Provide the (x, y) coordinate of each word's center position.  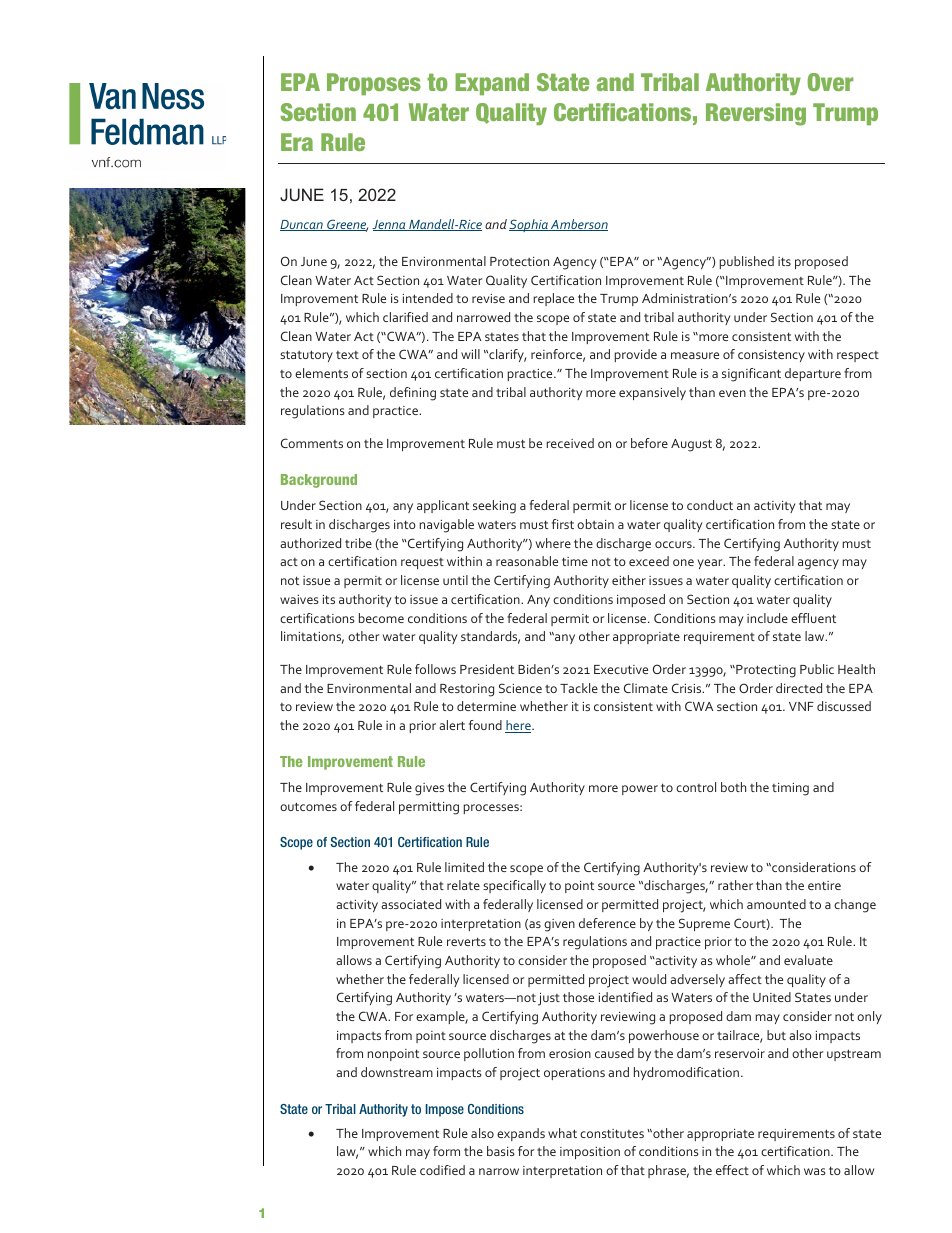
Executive (621, 669)
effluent (813, 618)
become (381, 618)
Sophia (529, 225)
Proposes (374, 84)
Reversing (756, 114)
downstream (397, 1072)
